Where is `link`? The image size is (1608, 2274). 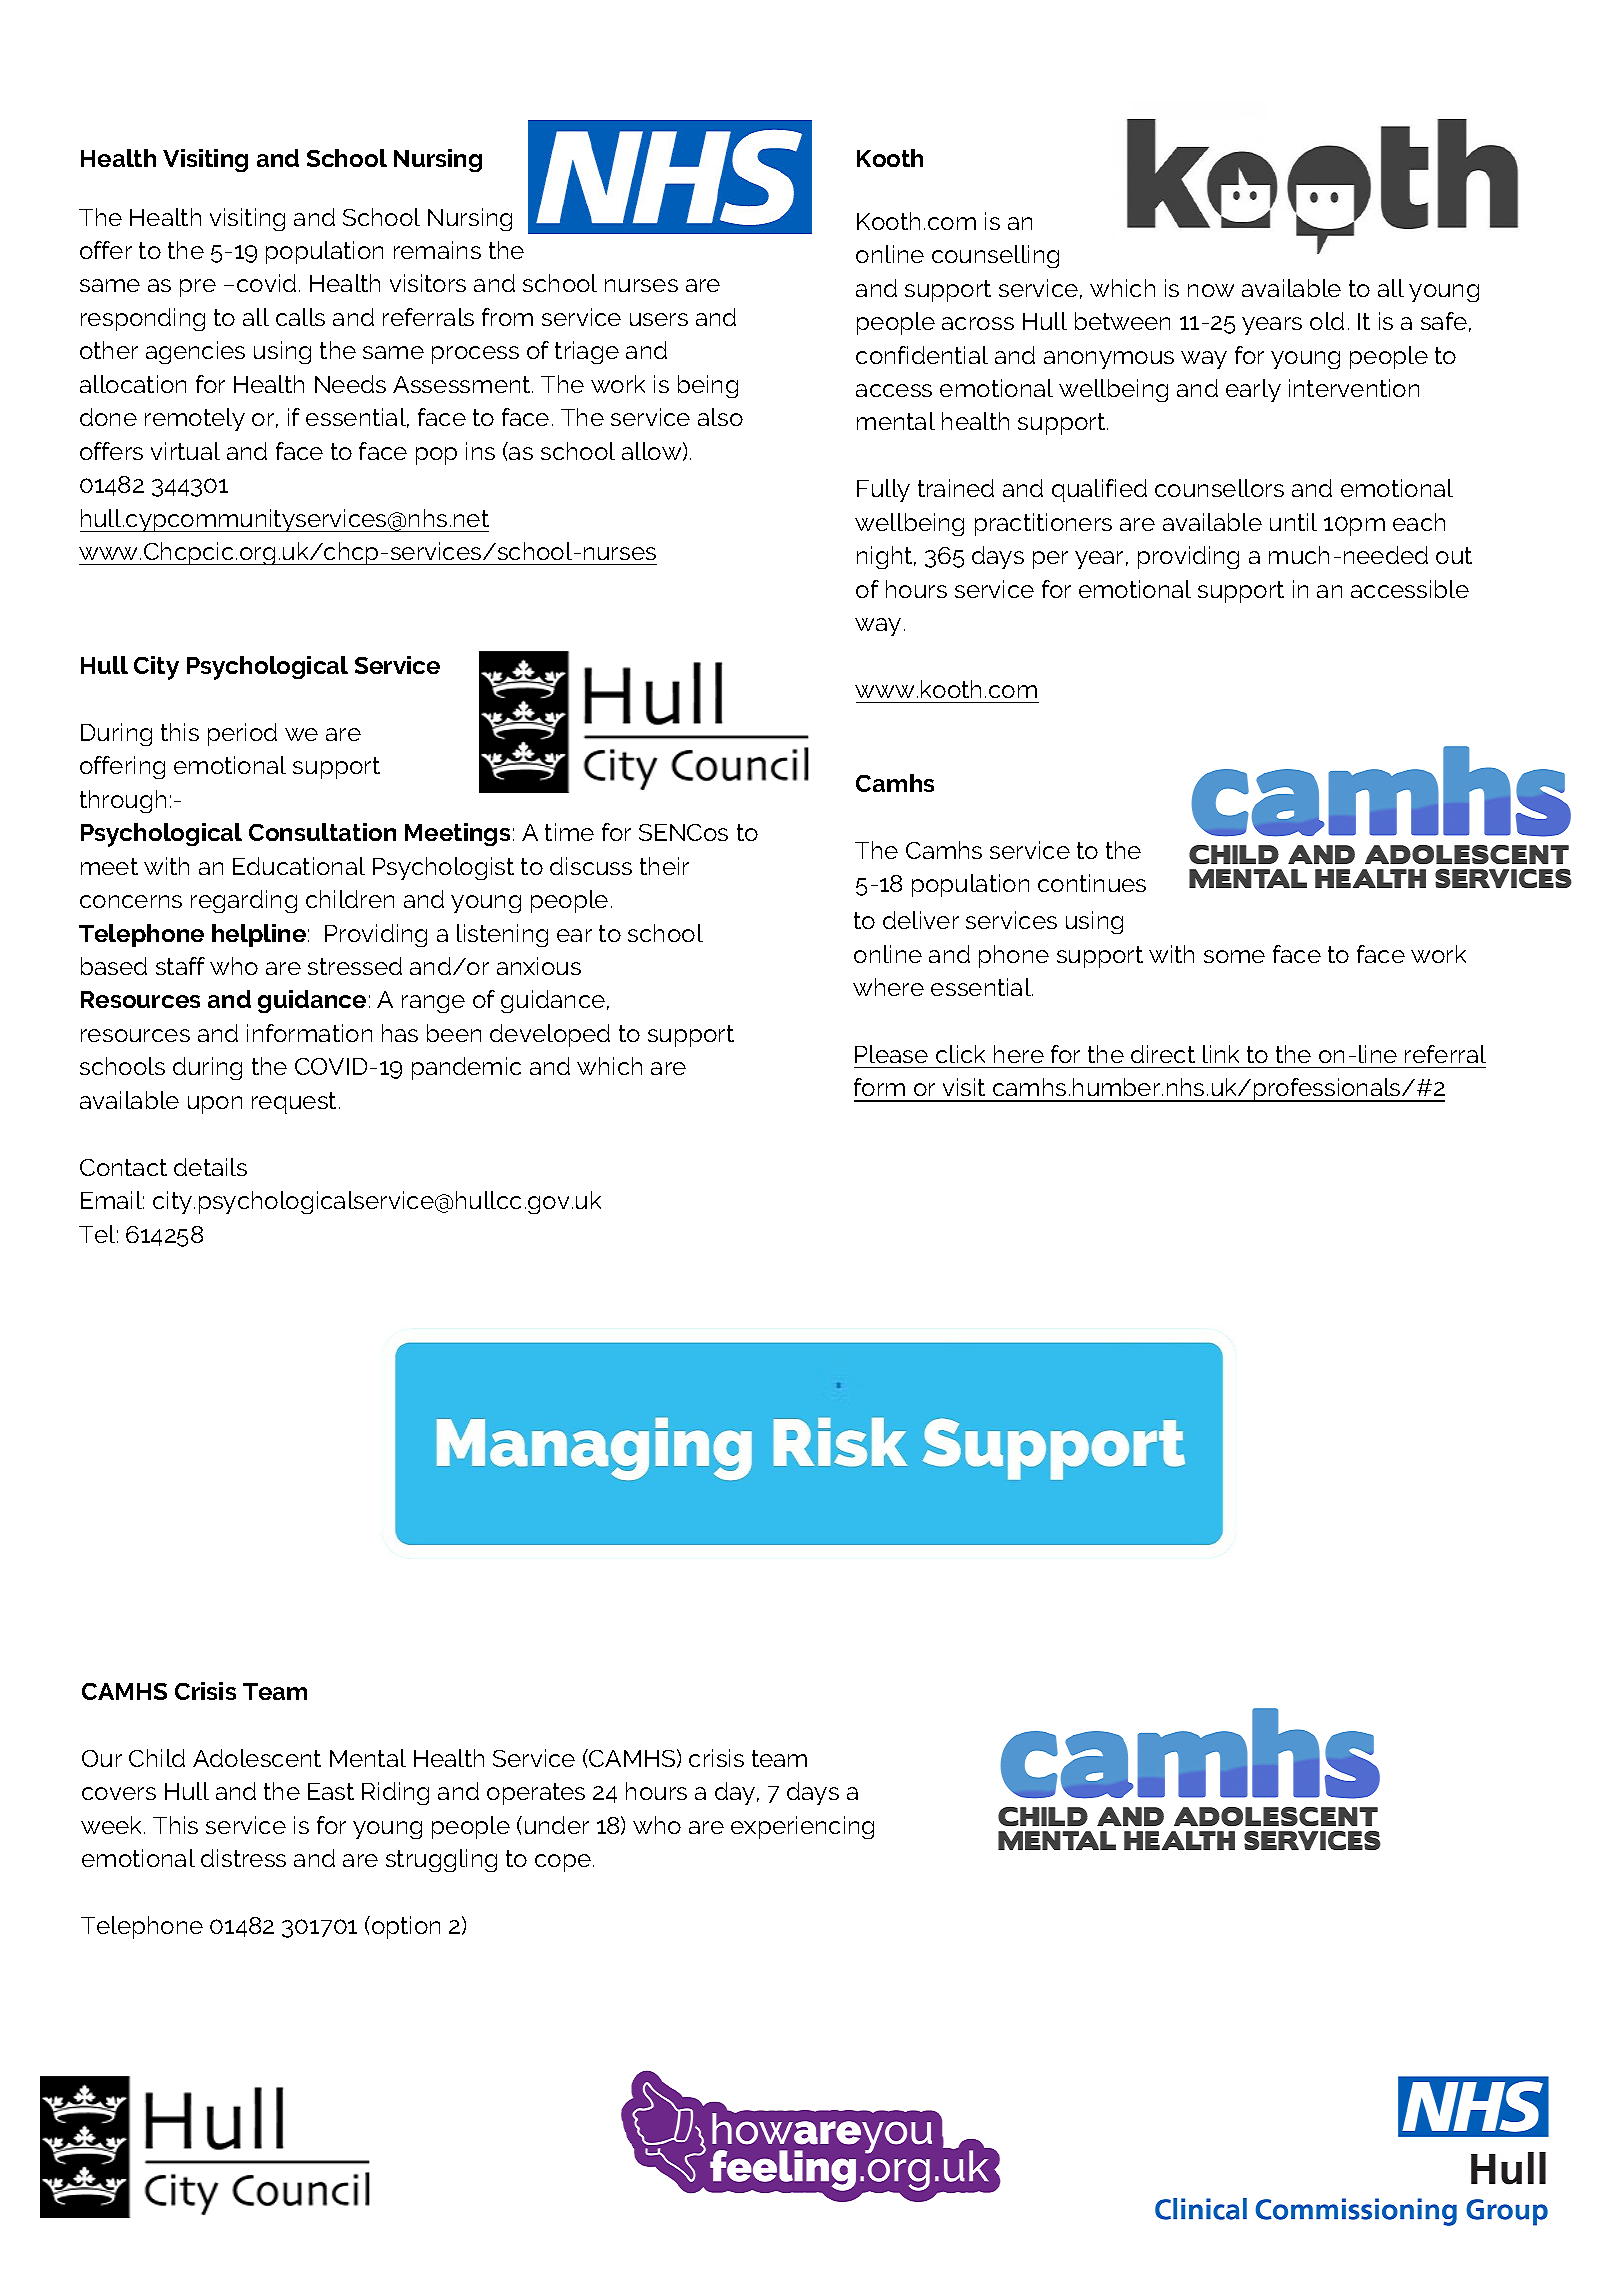 link is located at coordinates (1221, 1054).
